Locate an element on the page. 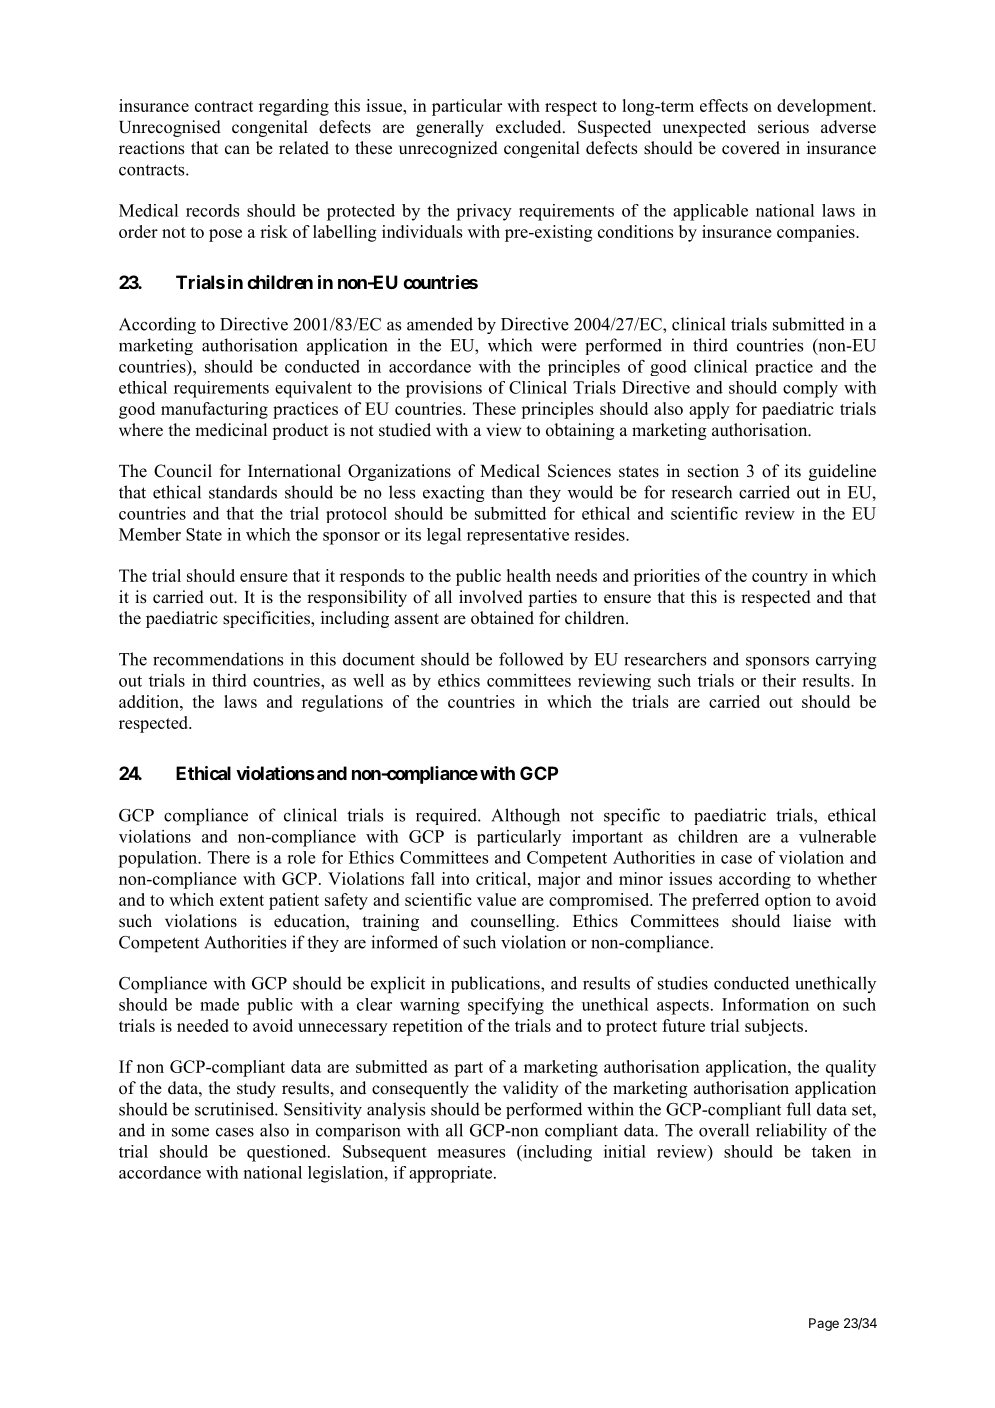  recommendations is located at coordinates (218, 659).
